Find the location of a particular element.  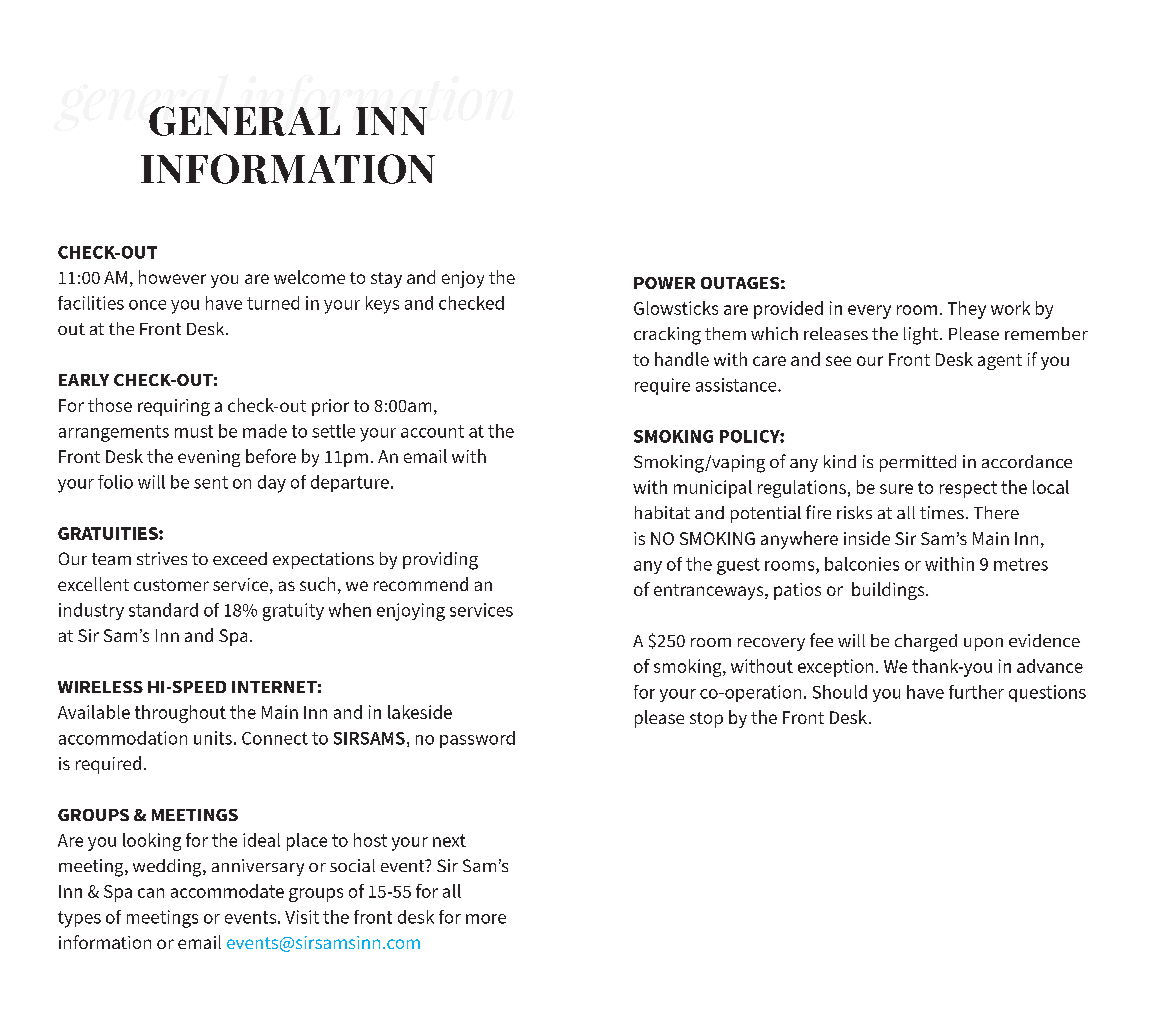

They is located at coordinates (967, 310).
